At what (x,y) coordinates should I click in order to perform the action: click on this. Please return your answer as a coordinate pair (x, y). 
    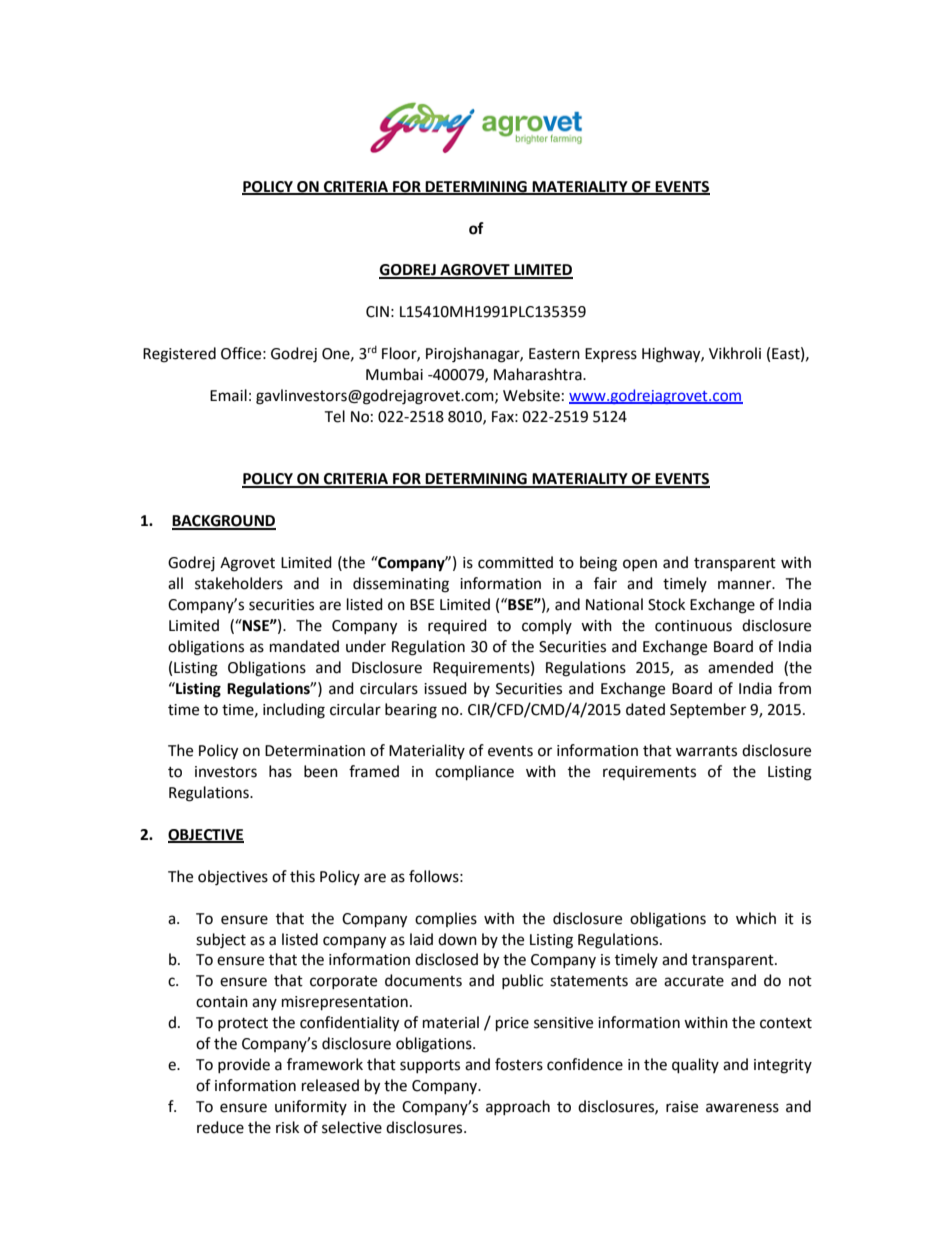
    Looking at the image, I should click on (302, 876).
